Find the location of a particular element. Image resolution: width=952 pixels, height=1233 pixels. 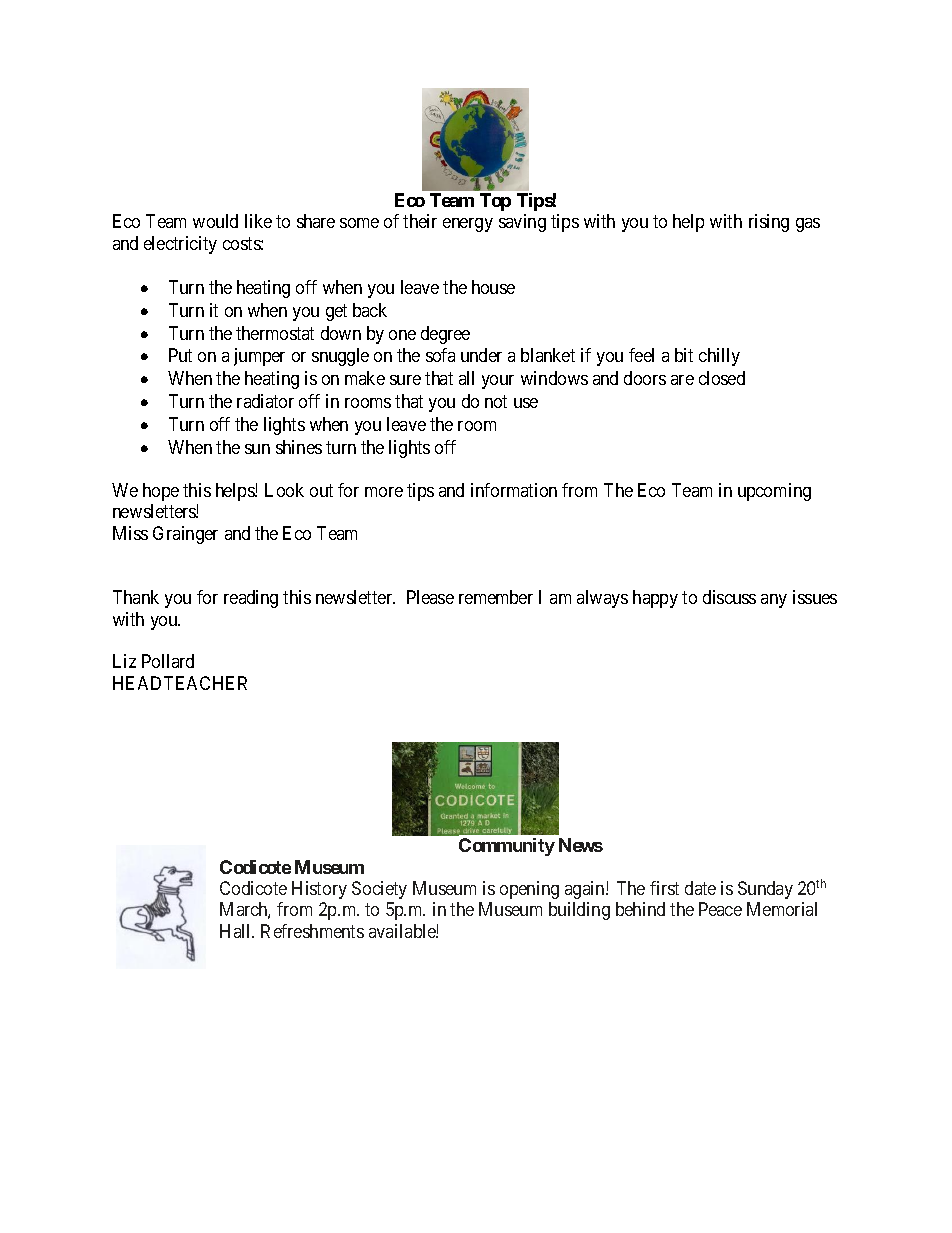

information is located at coordinates (514, 490).
